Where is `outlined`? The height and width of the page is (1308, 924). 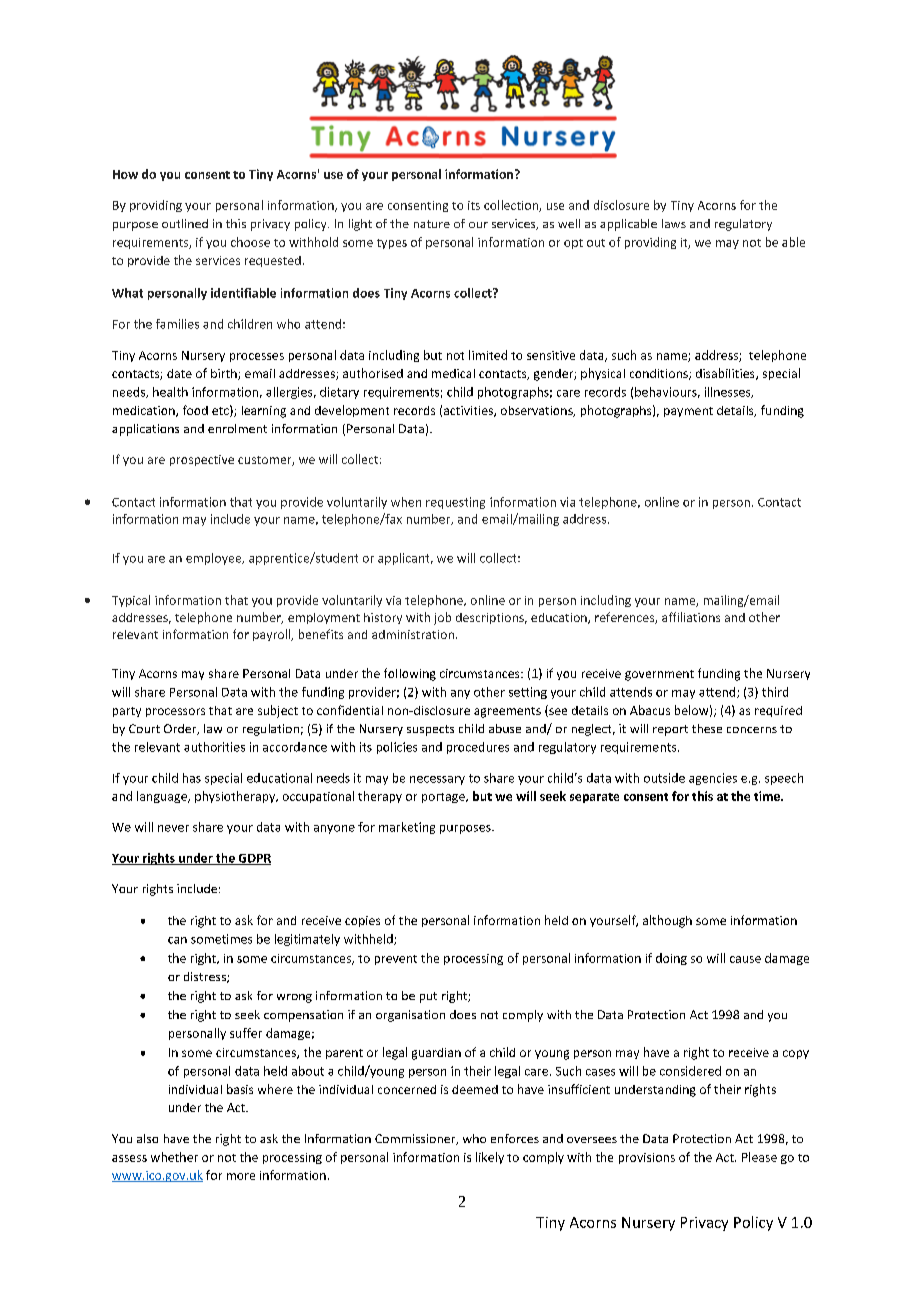
outlined is located at coordinates (185, 223).
